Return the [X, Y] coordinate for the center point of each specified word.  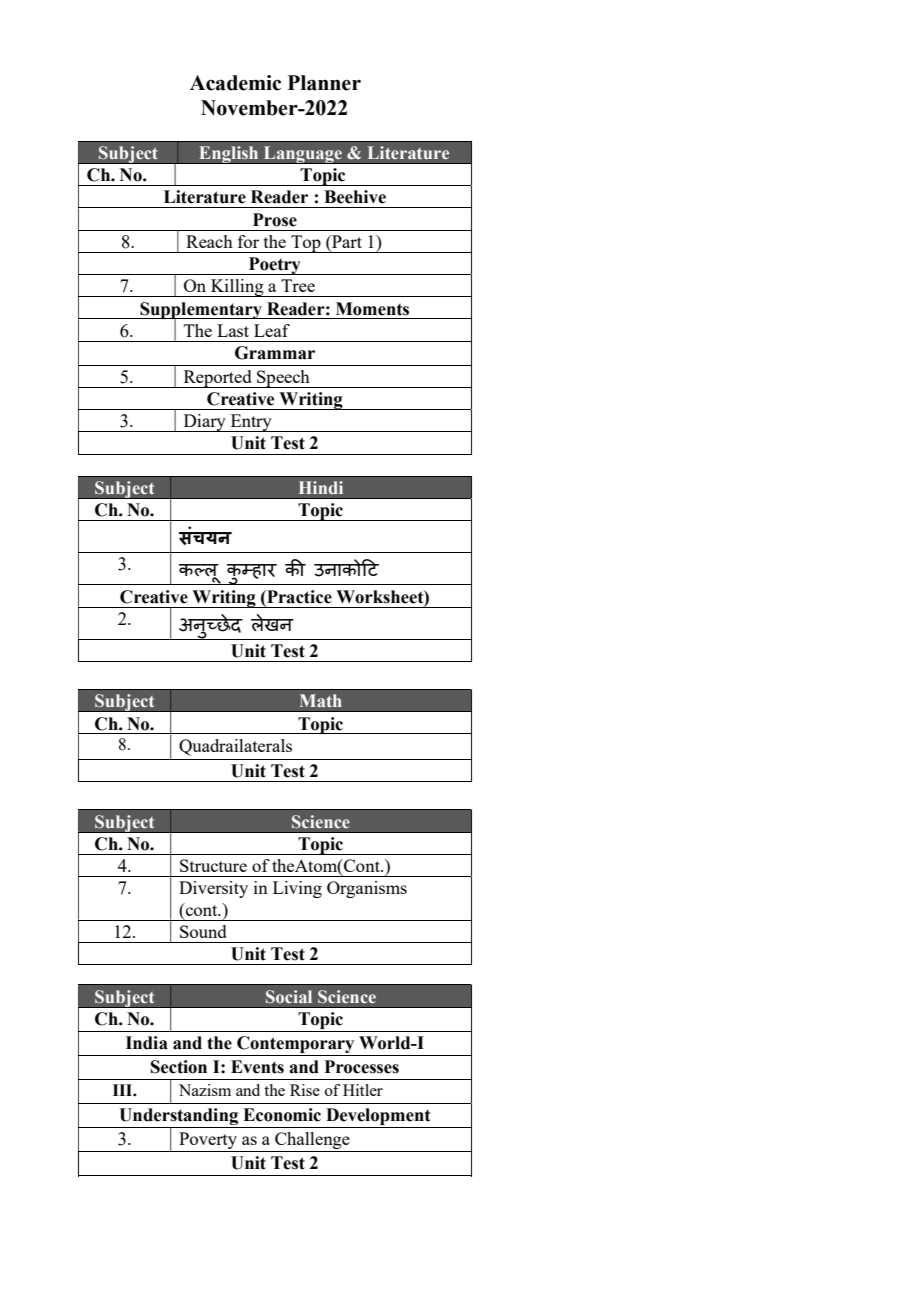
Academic [235, 83]
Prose [275, 220]
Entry [251, 423]
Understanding [179, 1118]
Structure [213, 865]
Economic [282, 1115]
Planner [324, 83]
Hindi [321, 487]
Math [321, 700]
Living [297, 889]
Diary [204, 423]
